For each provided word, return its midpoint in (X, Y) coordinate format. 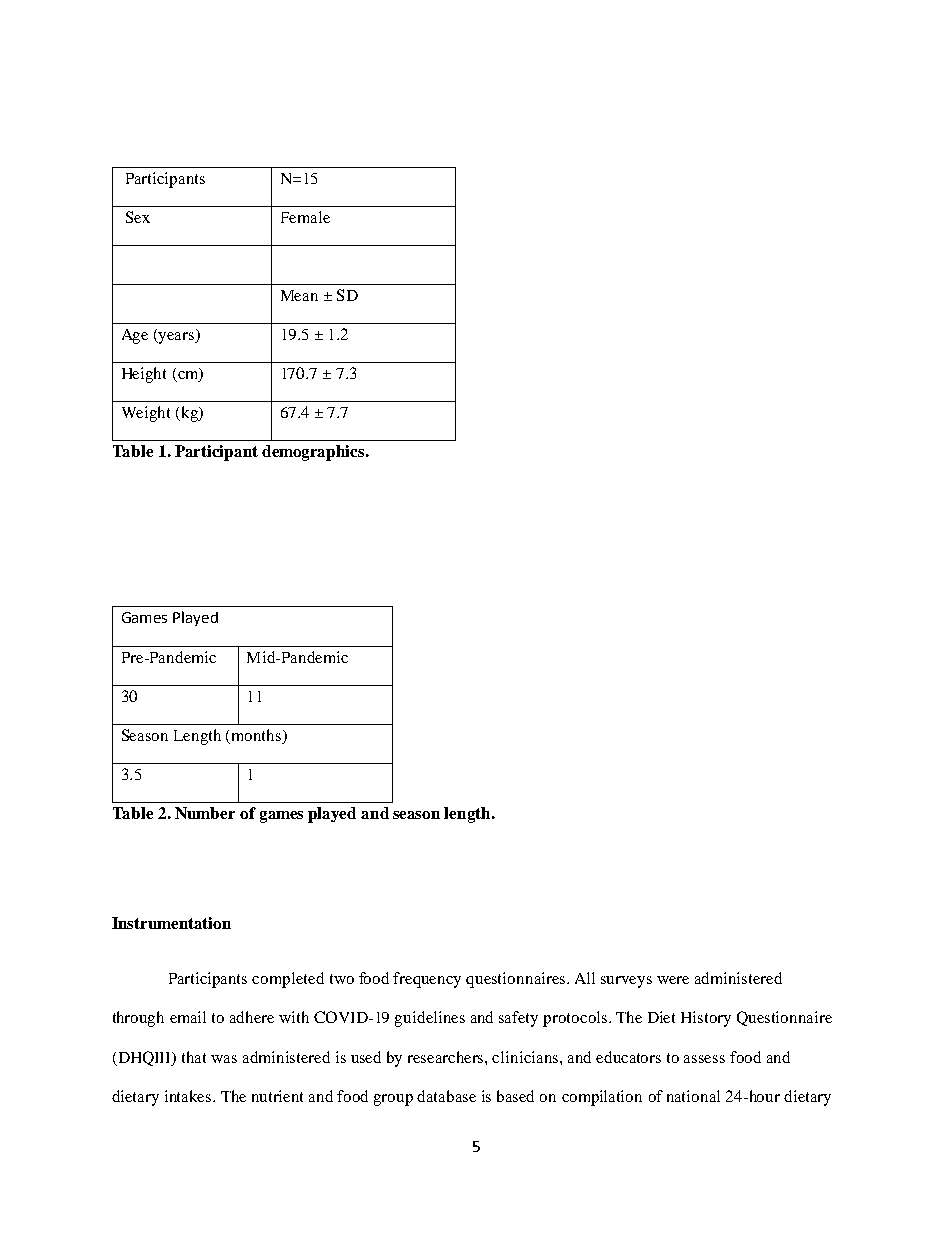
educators (628, 1057)
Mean (299, 295)
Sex (138, 217)
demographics (314, 453)
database (446, 1096)
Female (305, 217)
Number (205, 813)
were (673, 980)
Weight (146, 414)
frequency (427, 980)
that (194, 1057)
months (258, 736)
